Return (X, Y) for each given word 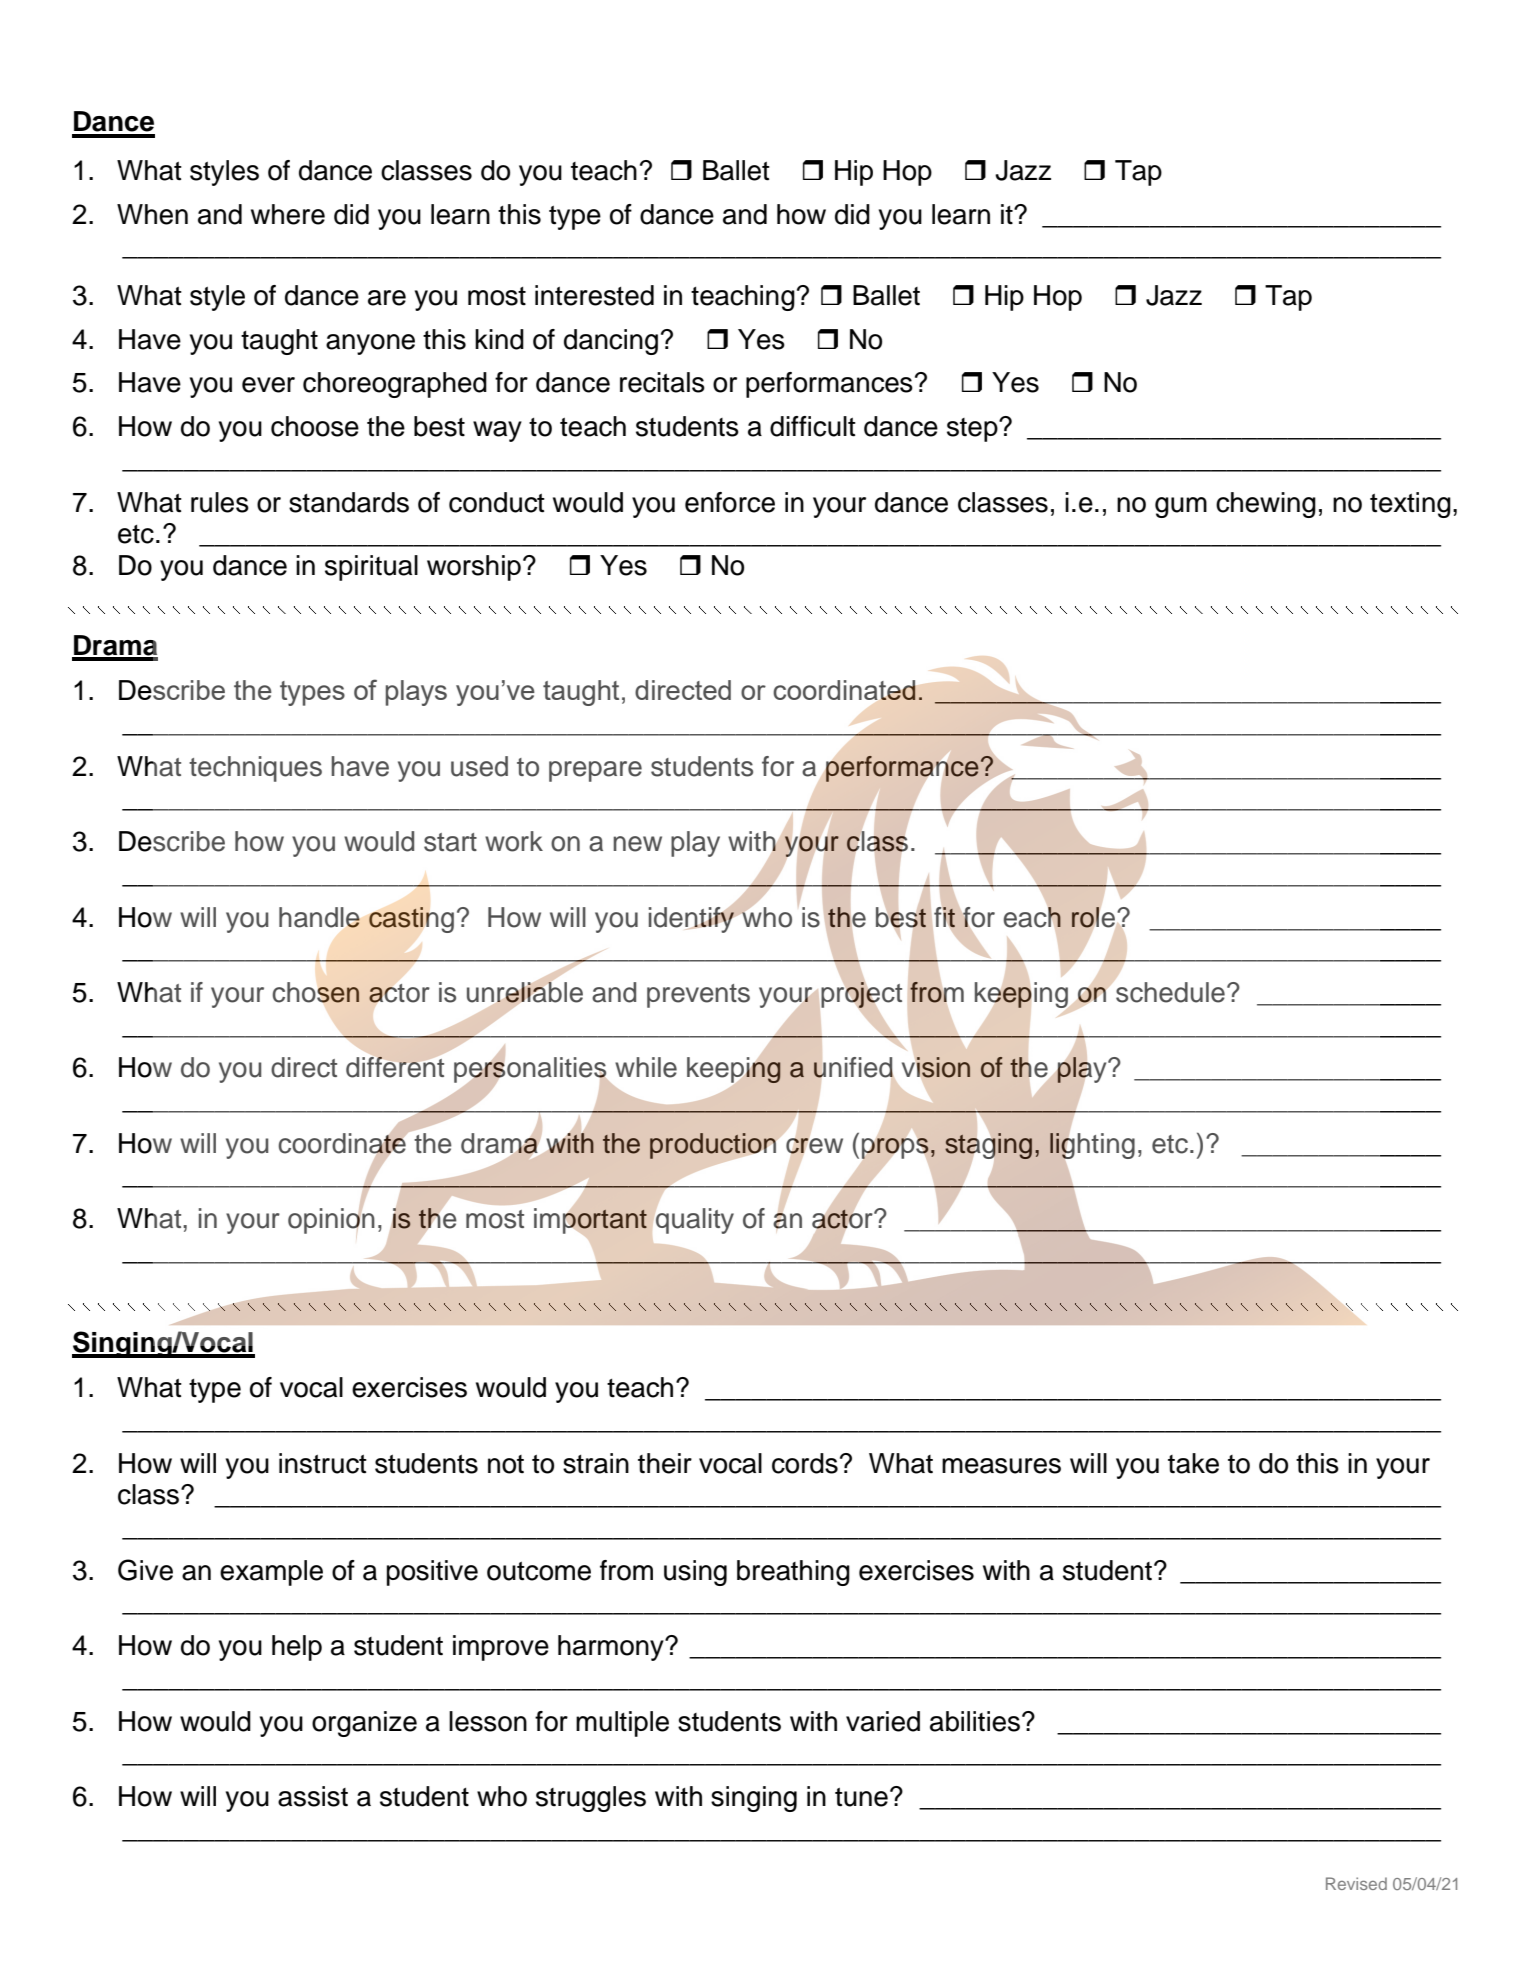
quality (695, 1221)
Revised (1356, 1883)
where (288, 214)
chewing (1266, 505)
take (1193, 1463)
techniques (255, 769)
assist (313, 1796)
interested (594, 295)
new (637, 844)
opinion (331, 1220)
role (1093, 917)
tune (861, 1797)
